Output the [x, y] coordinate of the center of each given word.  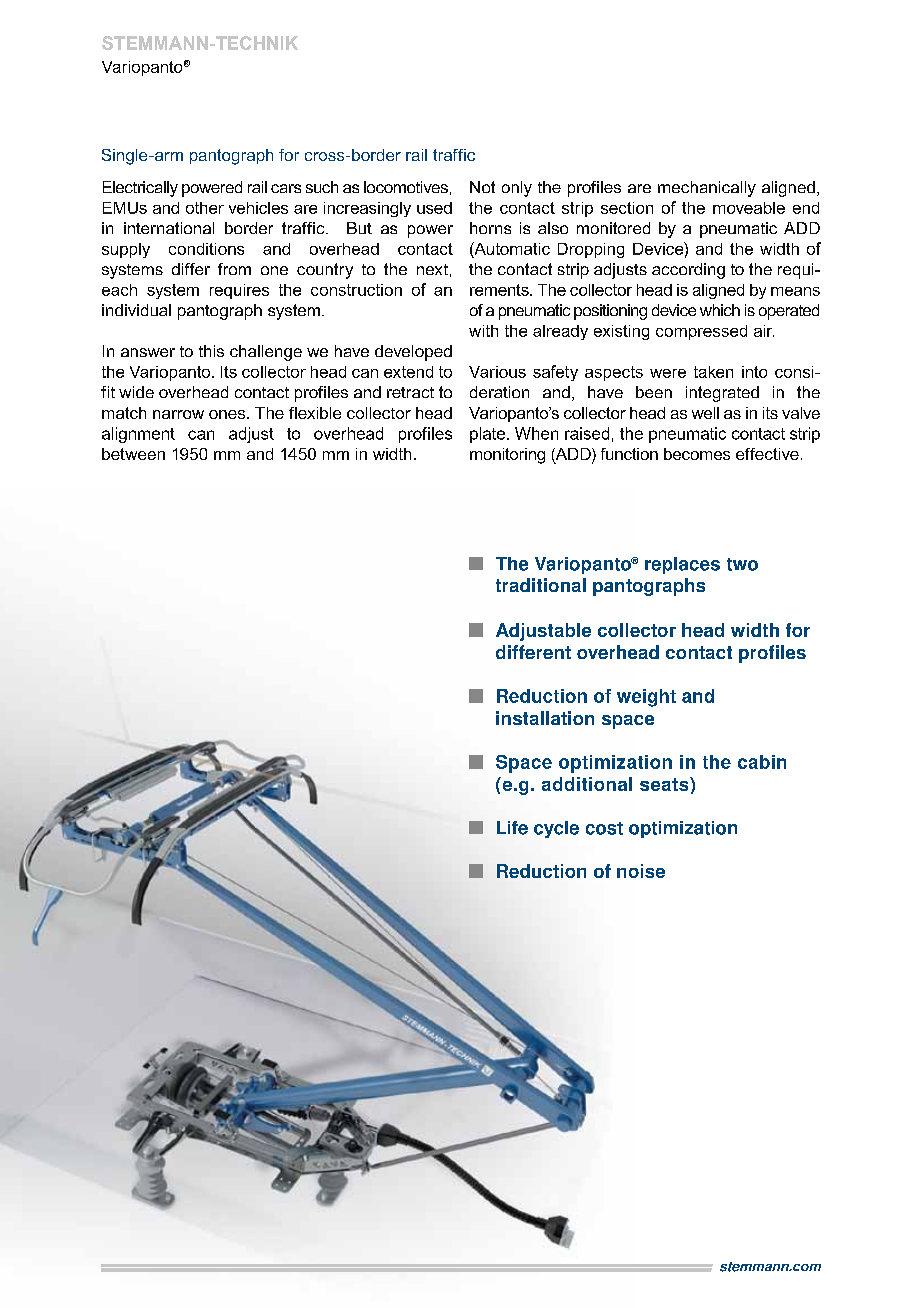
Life [512, 828]
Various [497, 372]
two [742, 564]
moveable [749, 208]
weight [646, 698]
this [211, 351]
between [133, 454]
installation [545, 718]
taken [713, 372]
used [434, 208]
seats [665, 784]
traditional [541, 585]
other [205, 208]
